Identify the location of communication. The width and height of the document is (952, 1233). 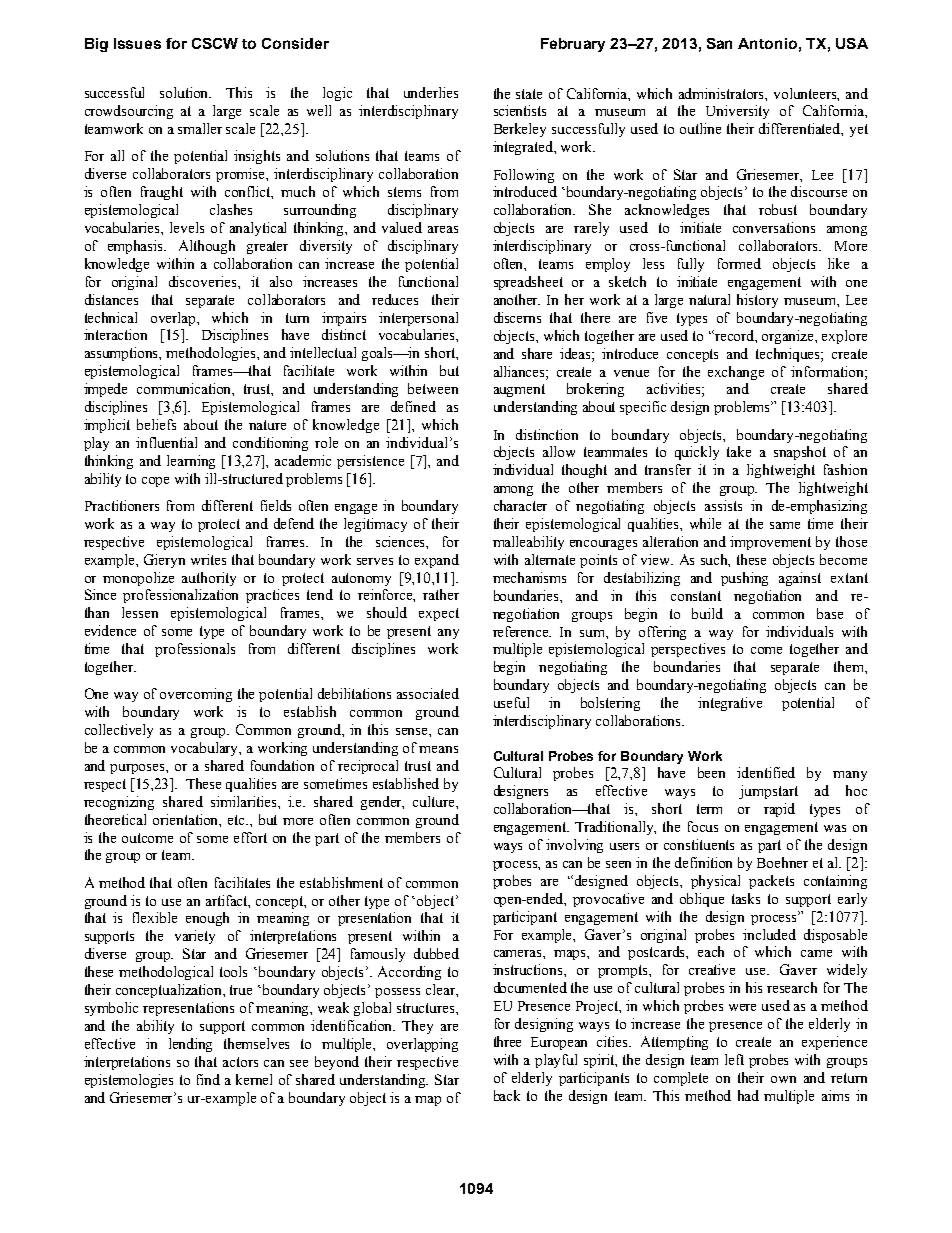
(185, 389).
